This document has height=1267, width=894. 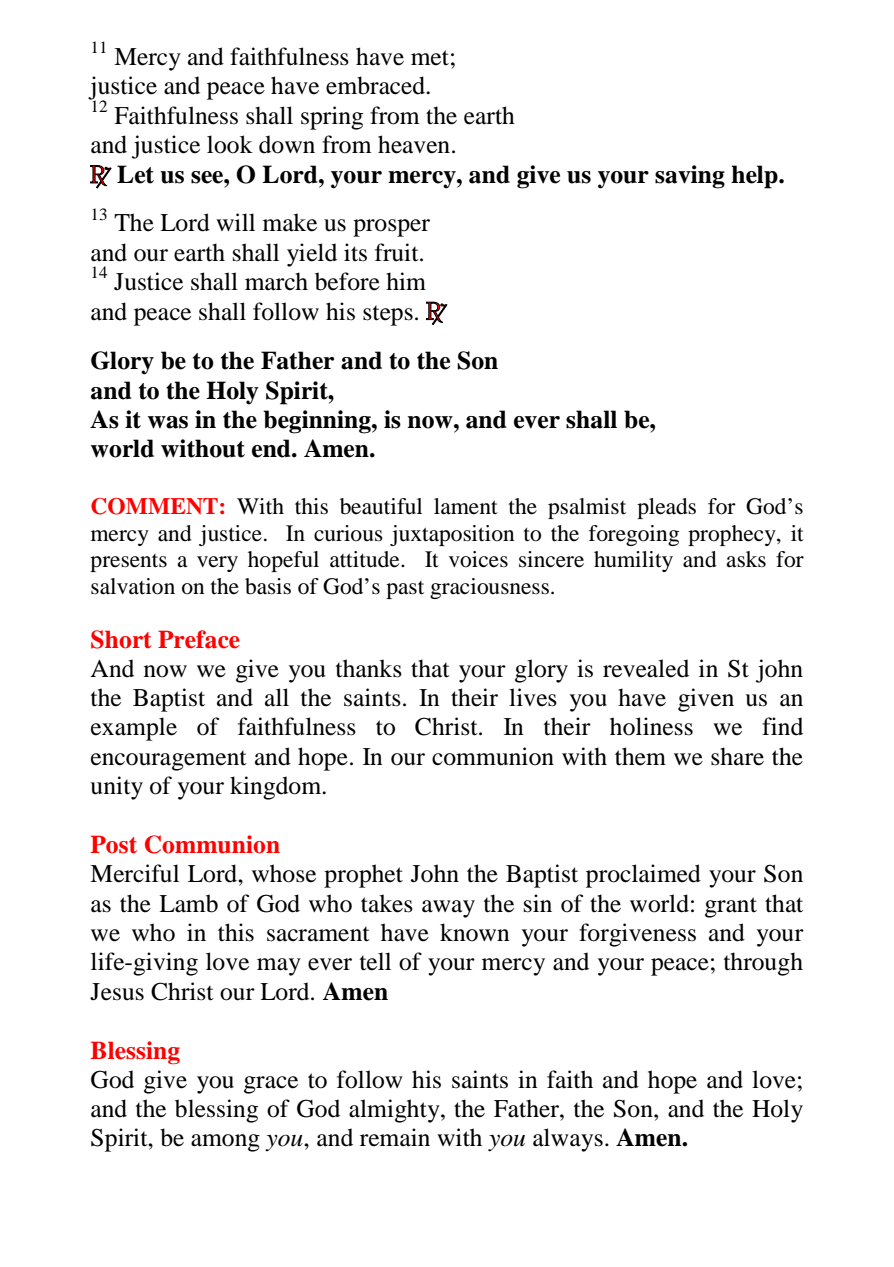 What do you see at coordinates (489, 588) in the document?
I see `graciousness` at bounding box center [489, 588].
